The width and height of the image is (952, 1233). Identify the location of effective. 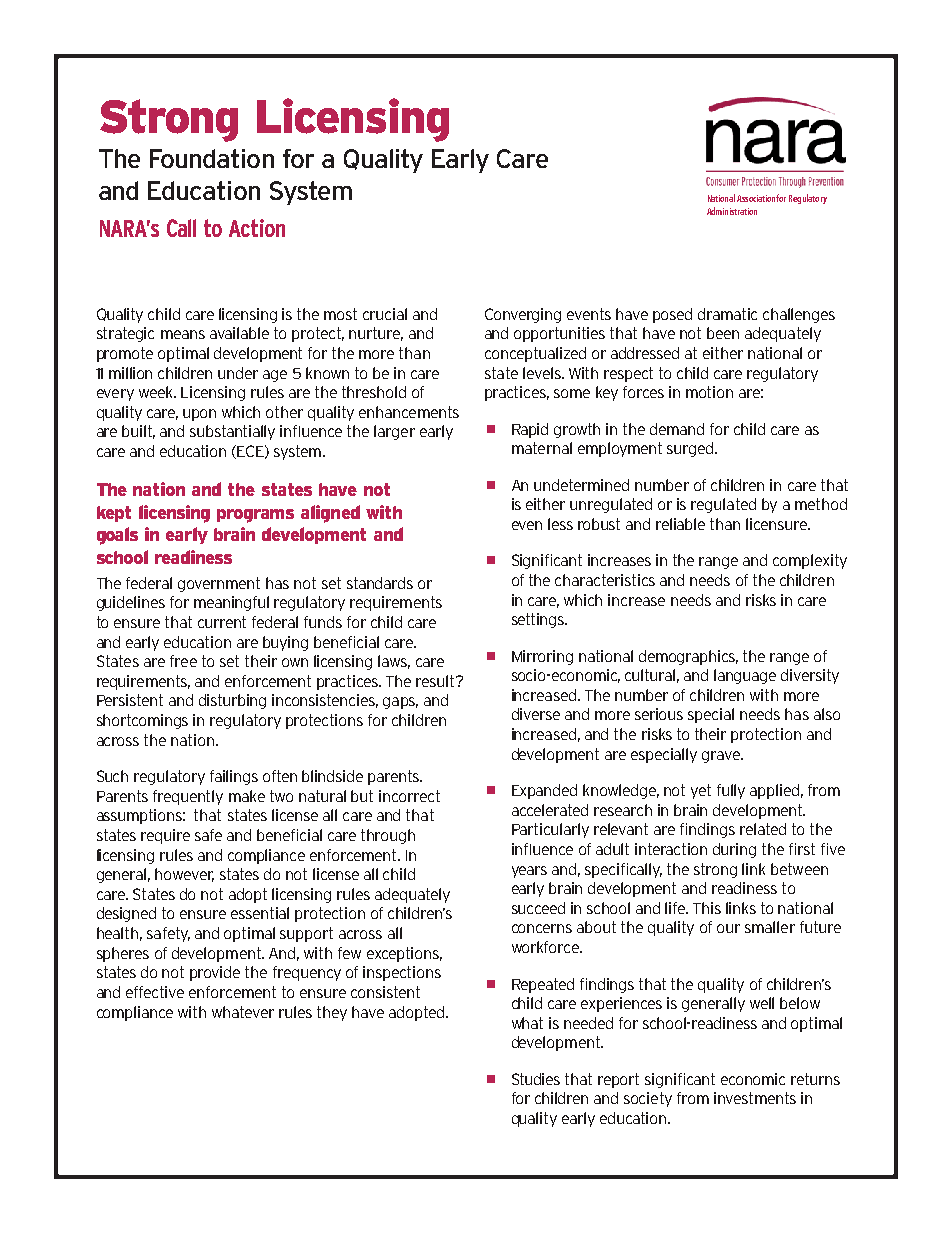
(155, 992).
